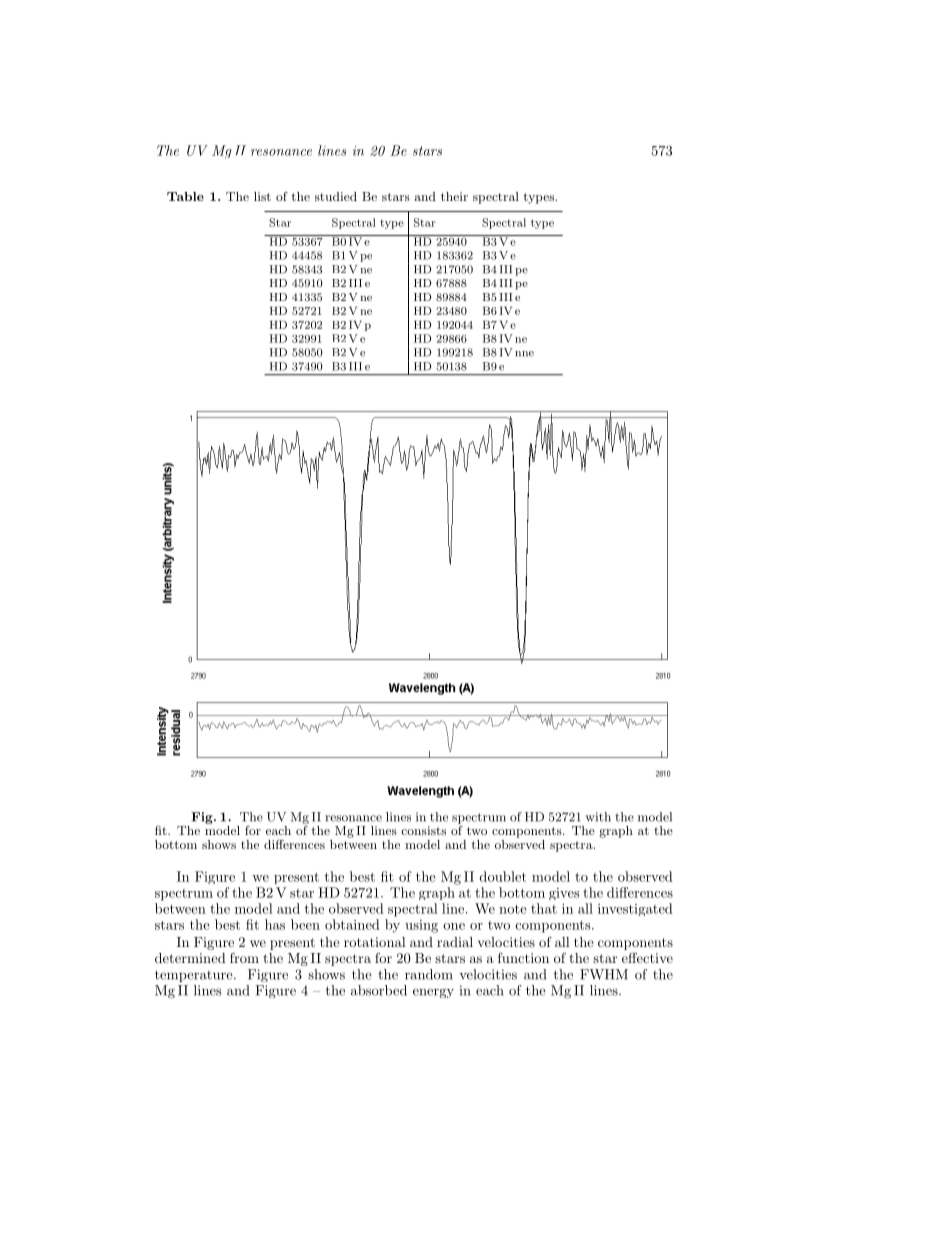 The image size is (952, 1233). What do you see at coordinates (502, 876) in the screenshot?
I see `doublet` at bounding box center [502, 876].
